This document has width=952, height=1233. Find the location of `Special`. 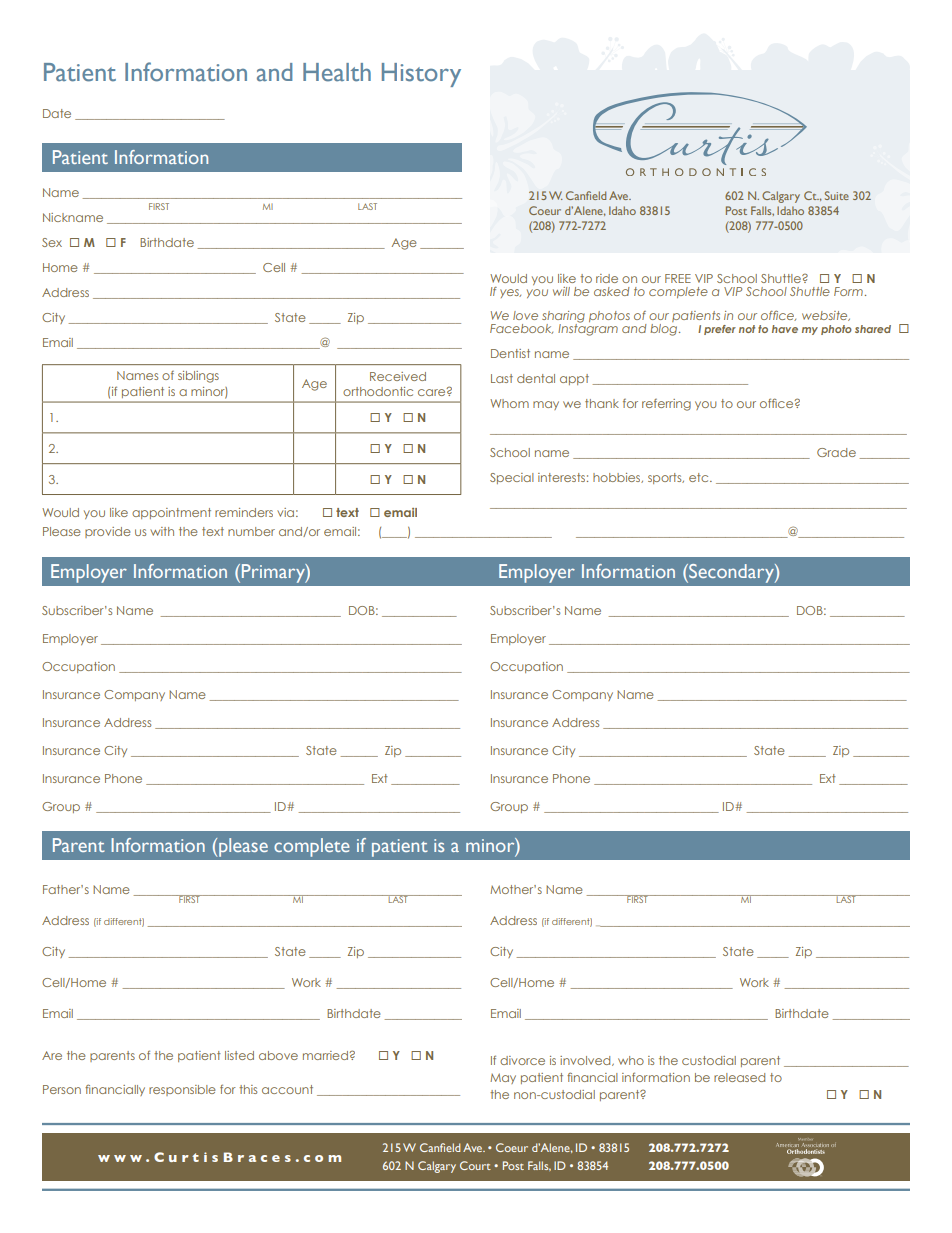

Special is located at coordinates (512, 478).
